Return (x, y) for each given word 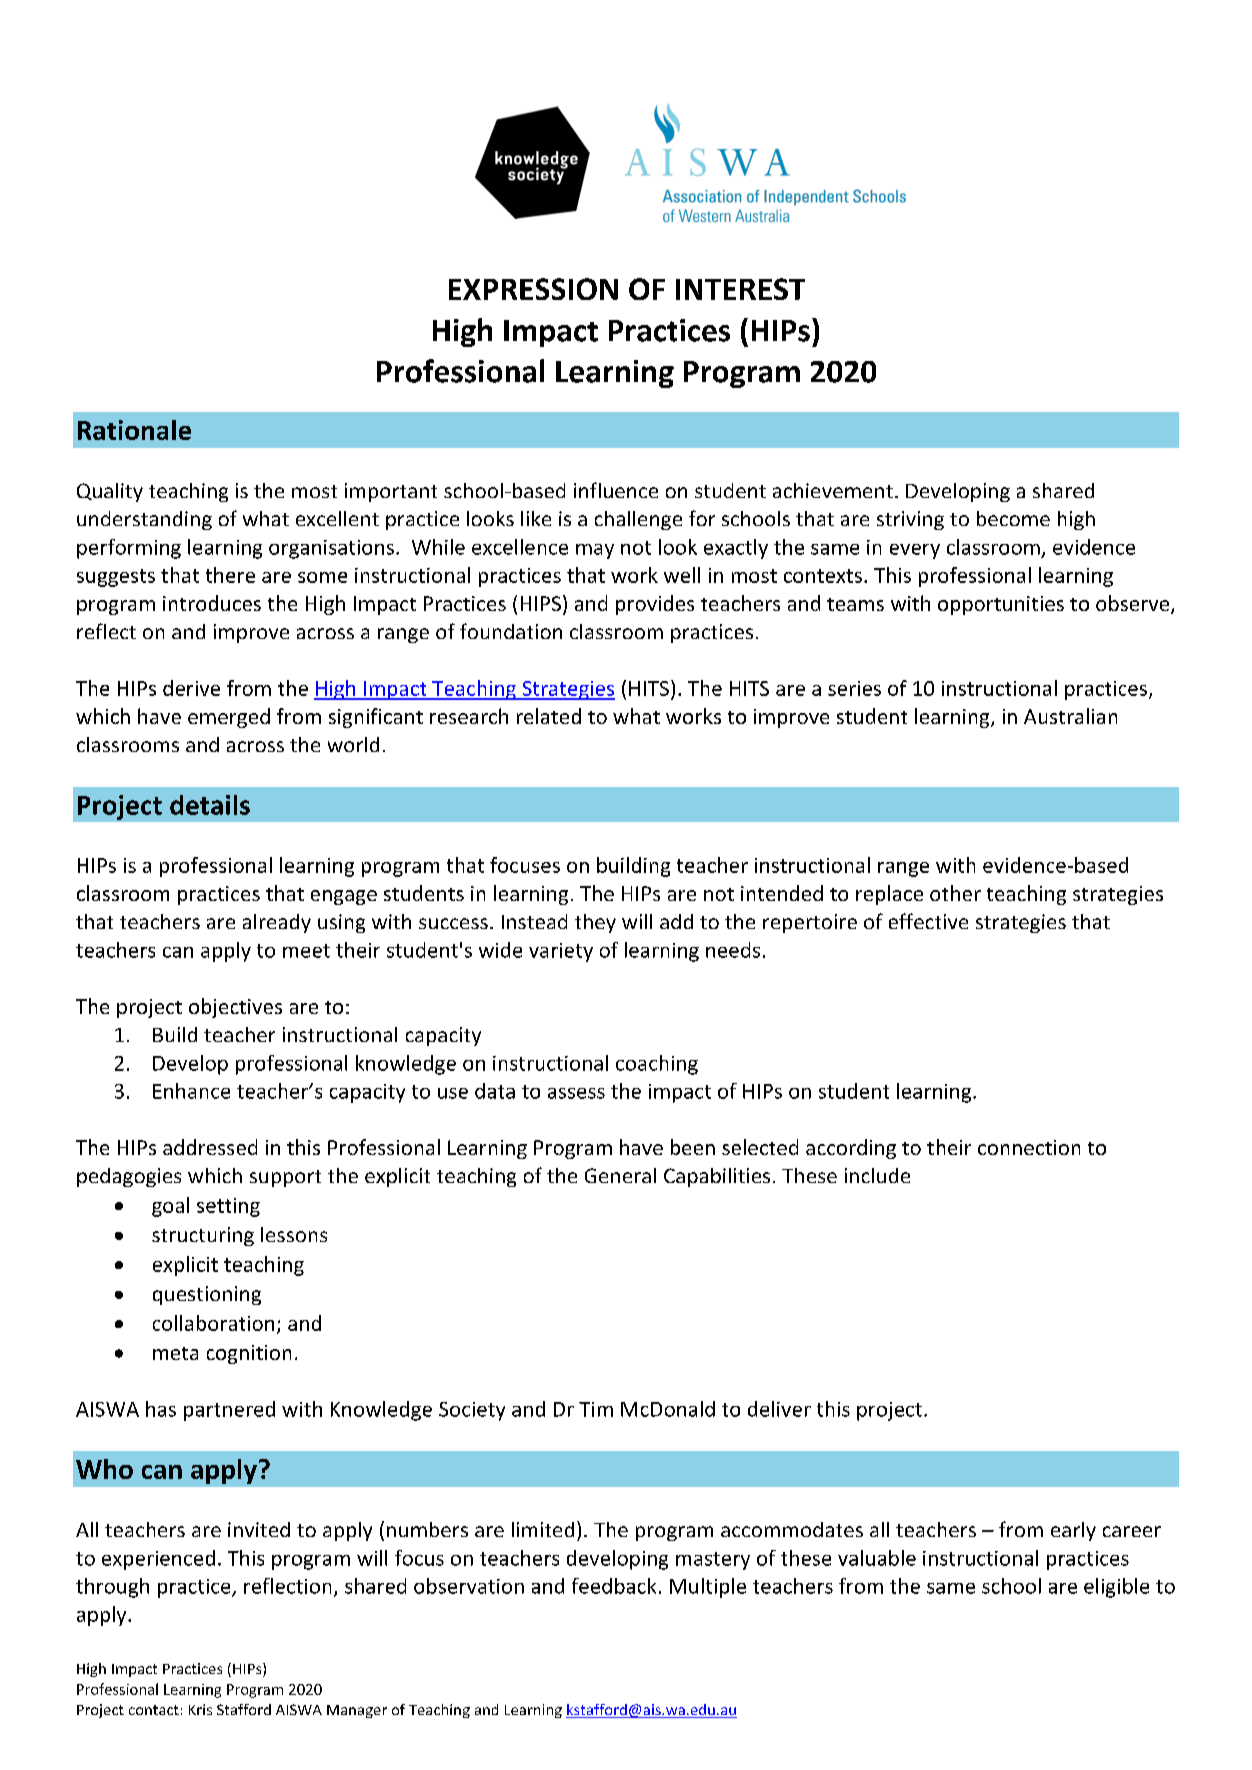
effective (928, 921)
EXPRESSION (533, 289)
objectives (235, 1008)
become (1013, 518)
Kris (200, 1709)
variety (561, 952)
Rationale (134, 430)
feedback (614, 1586)
